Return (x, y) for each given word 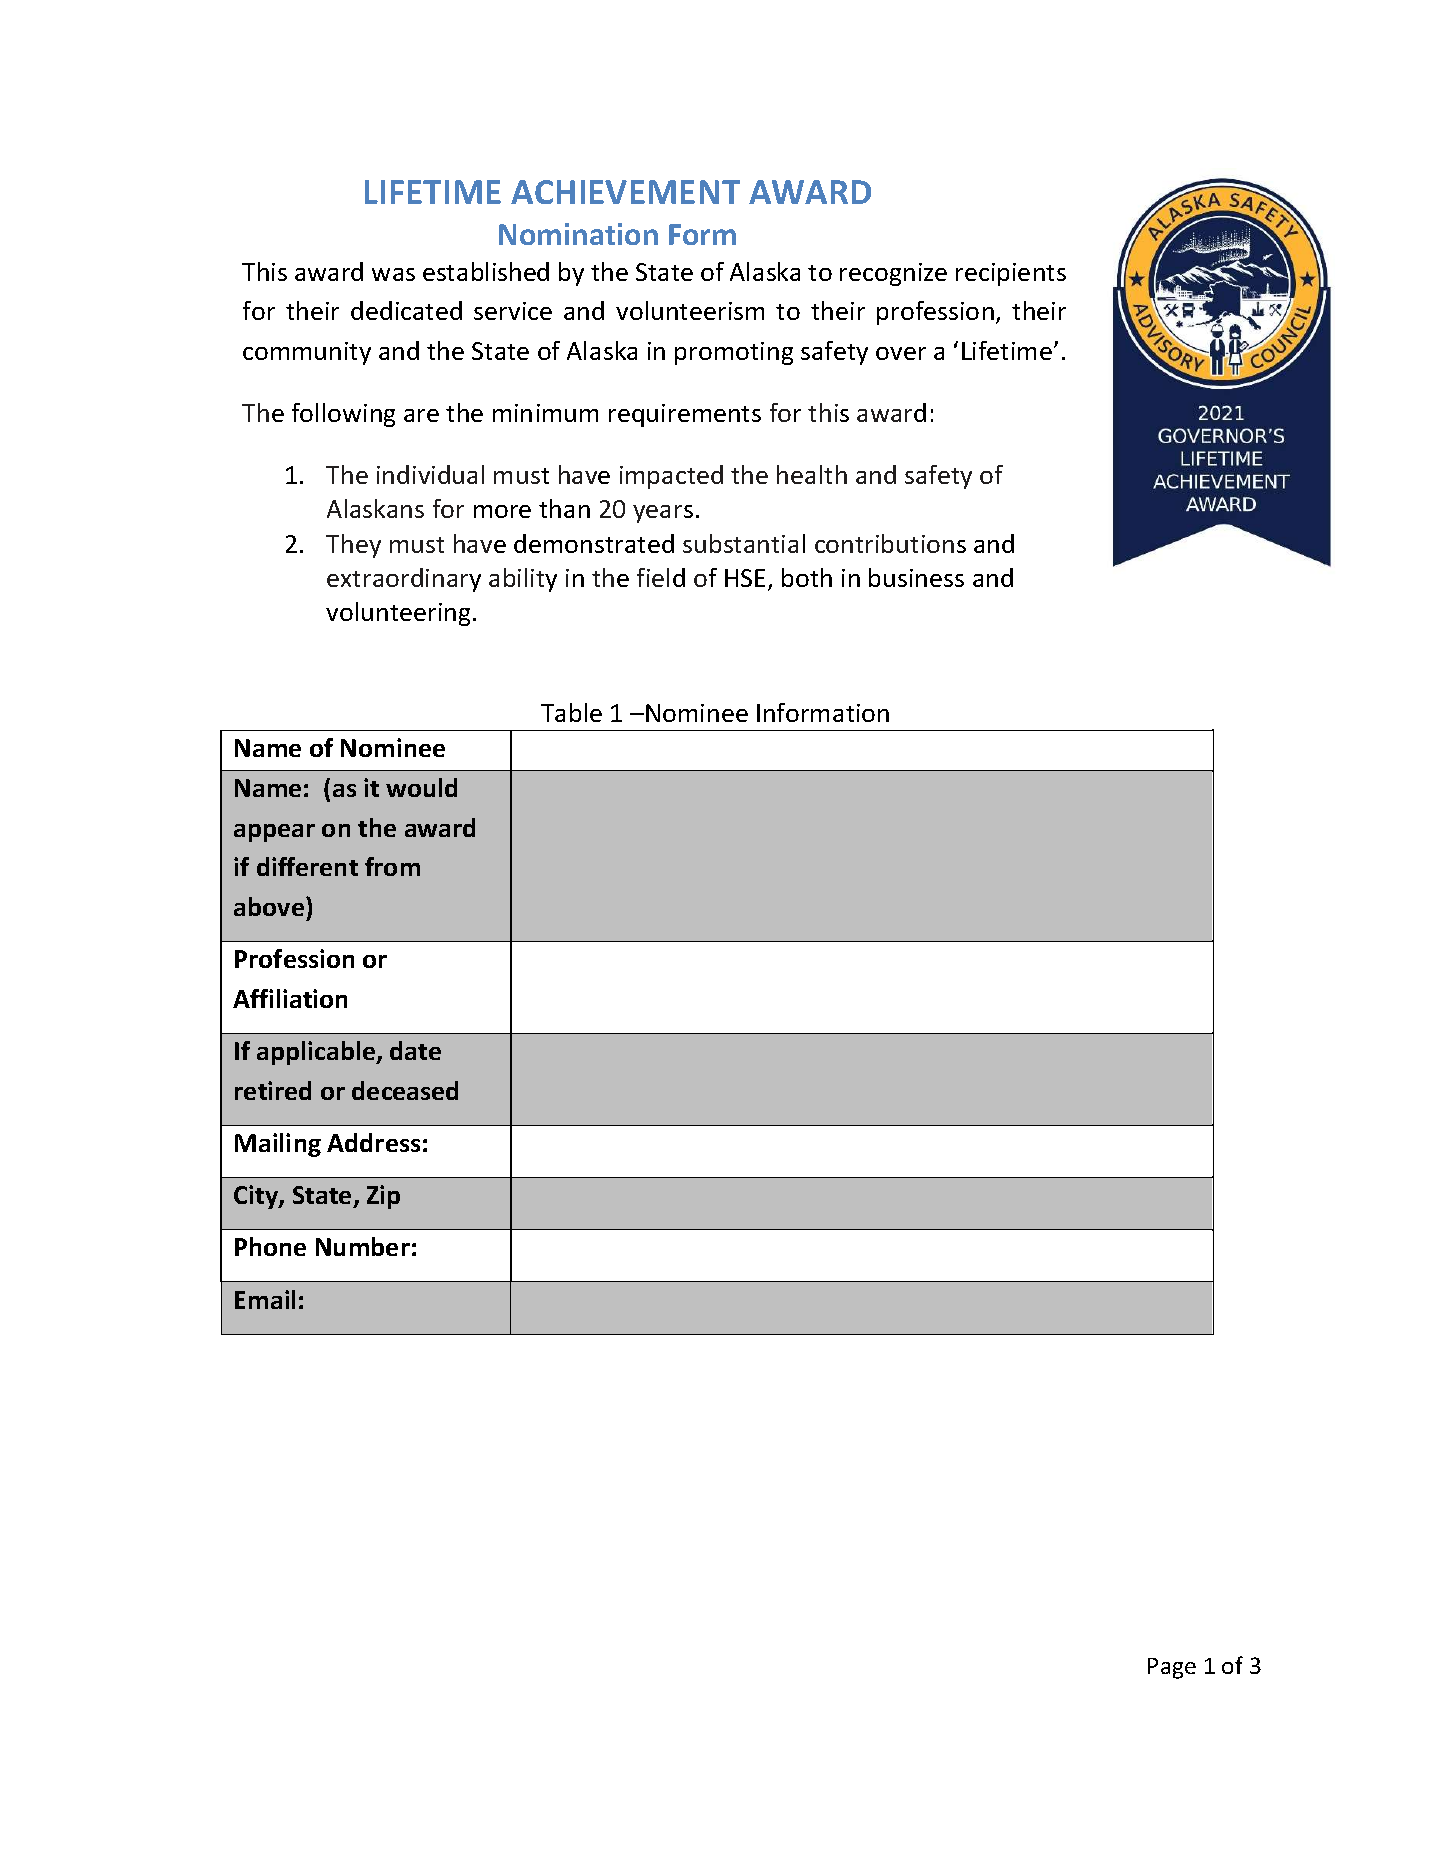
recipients (1011, 274)
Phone (270, 1246)
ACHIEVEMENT (625, 192)
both (807, 577)
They (353, 546)
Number (363, 1246)
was (393, 274)
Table (571, 712)
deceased (405, 1090)
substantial (744, 543)
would (421, 787)
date (415, 1050)
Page (1172, 1668)
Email (265, 1299)
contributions (890, 543)
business (916, 577)
